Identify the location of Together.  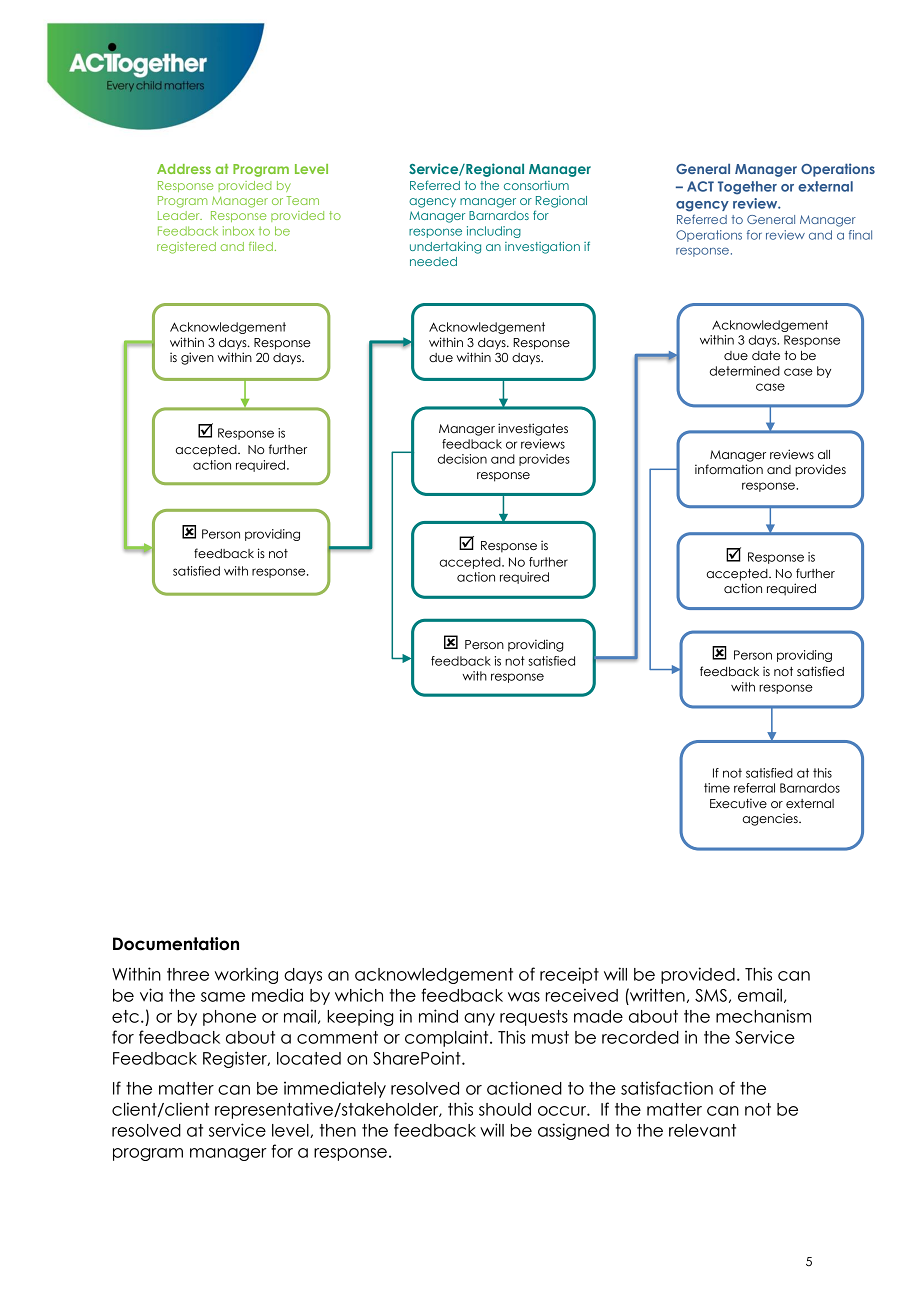
(747, 188).
